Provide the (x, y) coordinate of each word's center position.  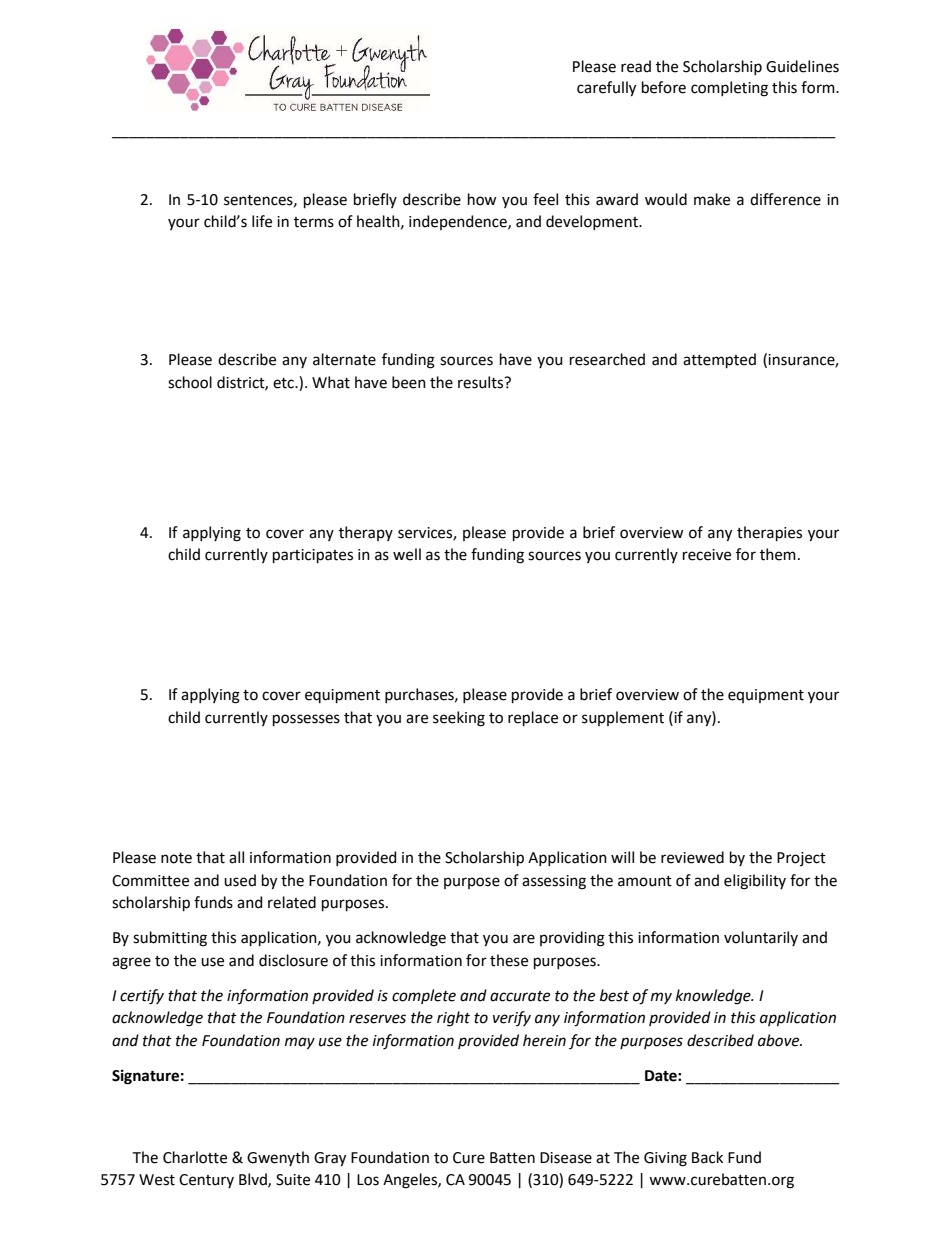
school (190, 382)
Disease (566, 1158)
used (240, 880)
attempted (719, 360)
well (407, 554)
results (482, 382)
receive (707, 555)
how (482, 199)
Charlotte (195, 1157)
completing (729, 89)
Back (707, 1157)
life (262, 221)
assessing (554, 882)
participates (313, 556)
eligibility (755, 882)
